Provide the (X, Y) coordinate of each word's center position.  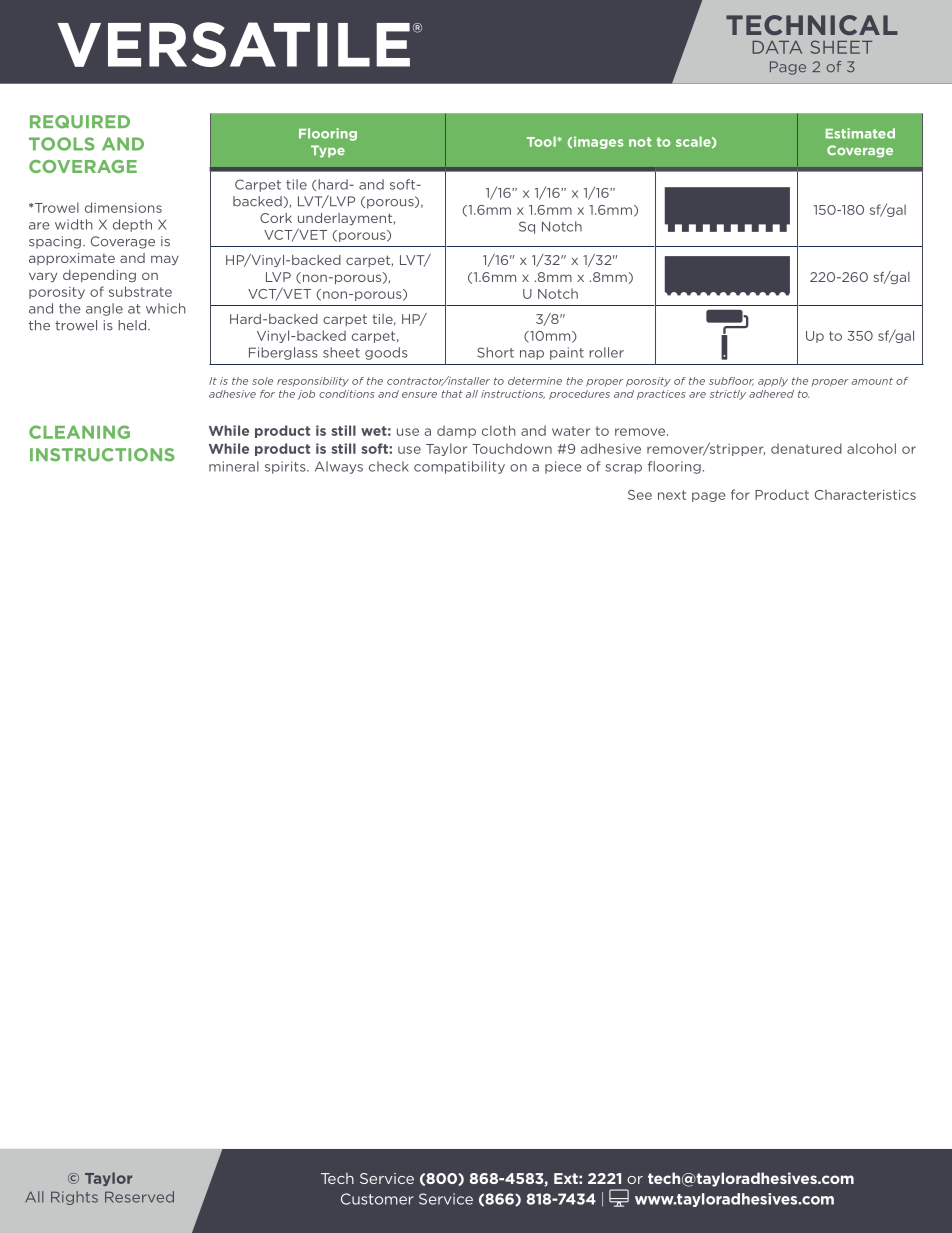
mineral (234, 466)
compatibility (459, 467)
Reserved (139, 1197)
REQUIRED (80, 122)
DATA (777, 47)
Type (328, 151)
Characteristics (865, 495)
